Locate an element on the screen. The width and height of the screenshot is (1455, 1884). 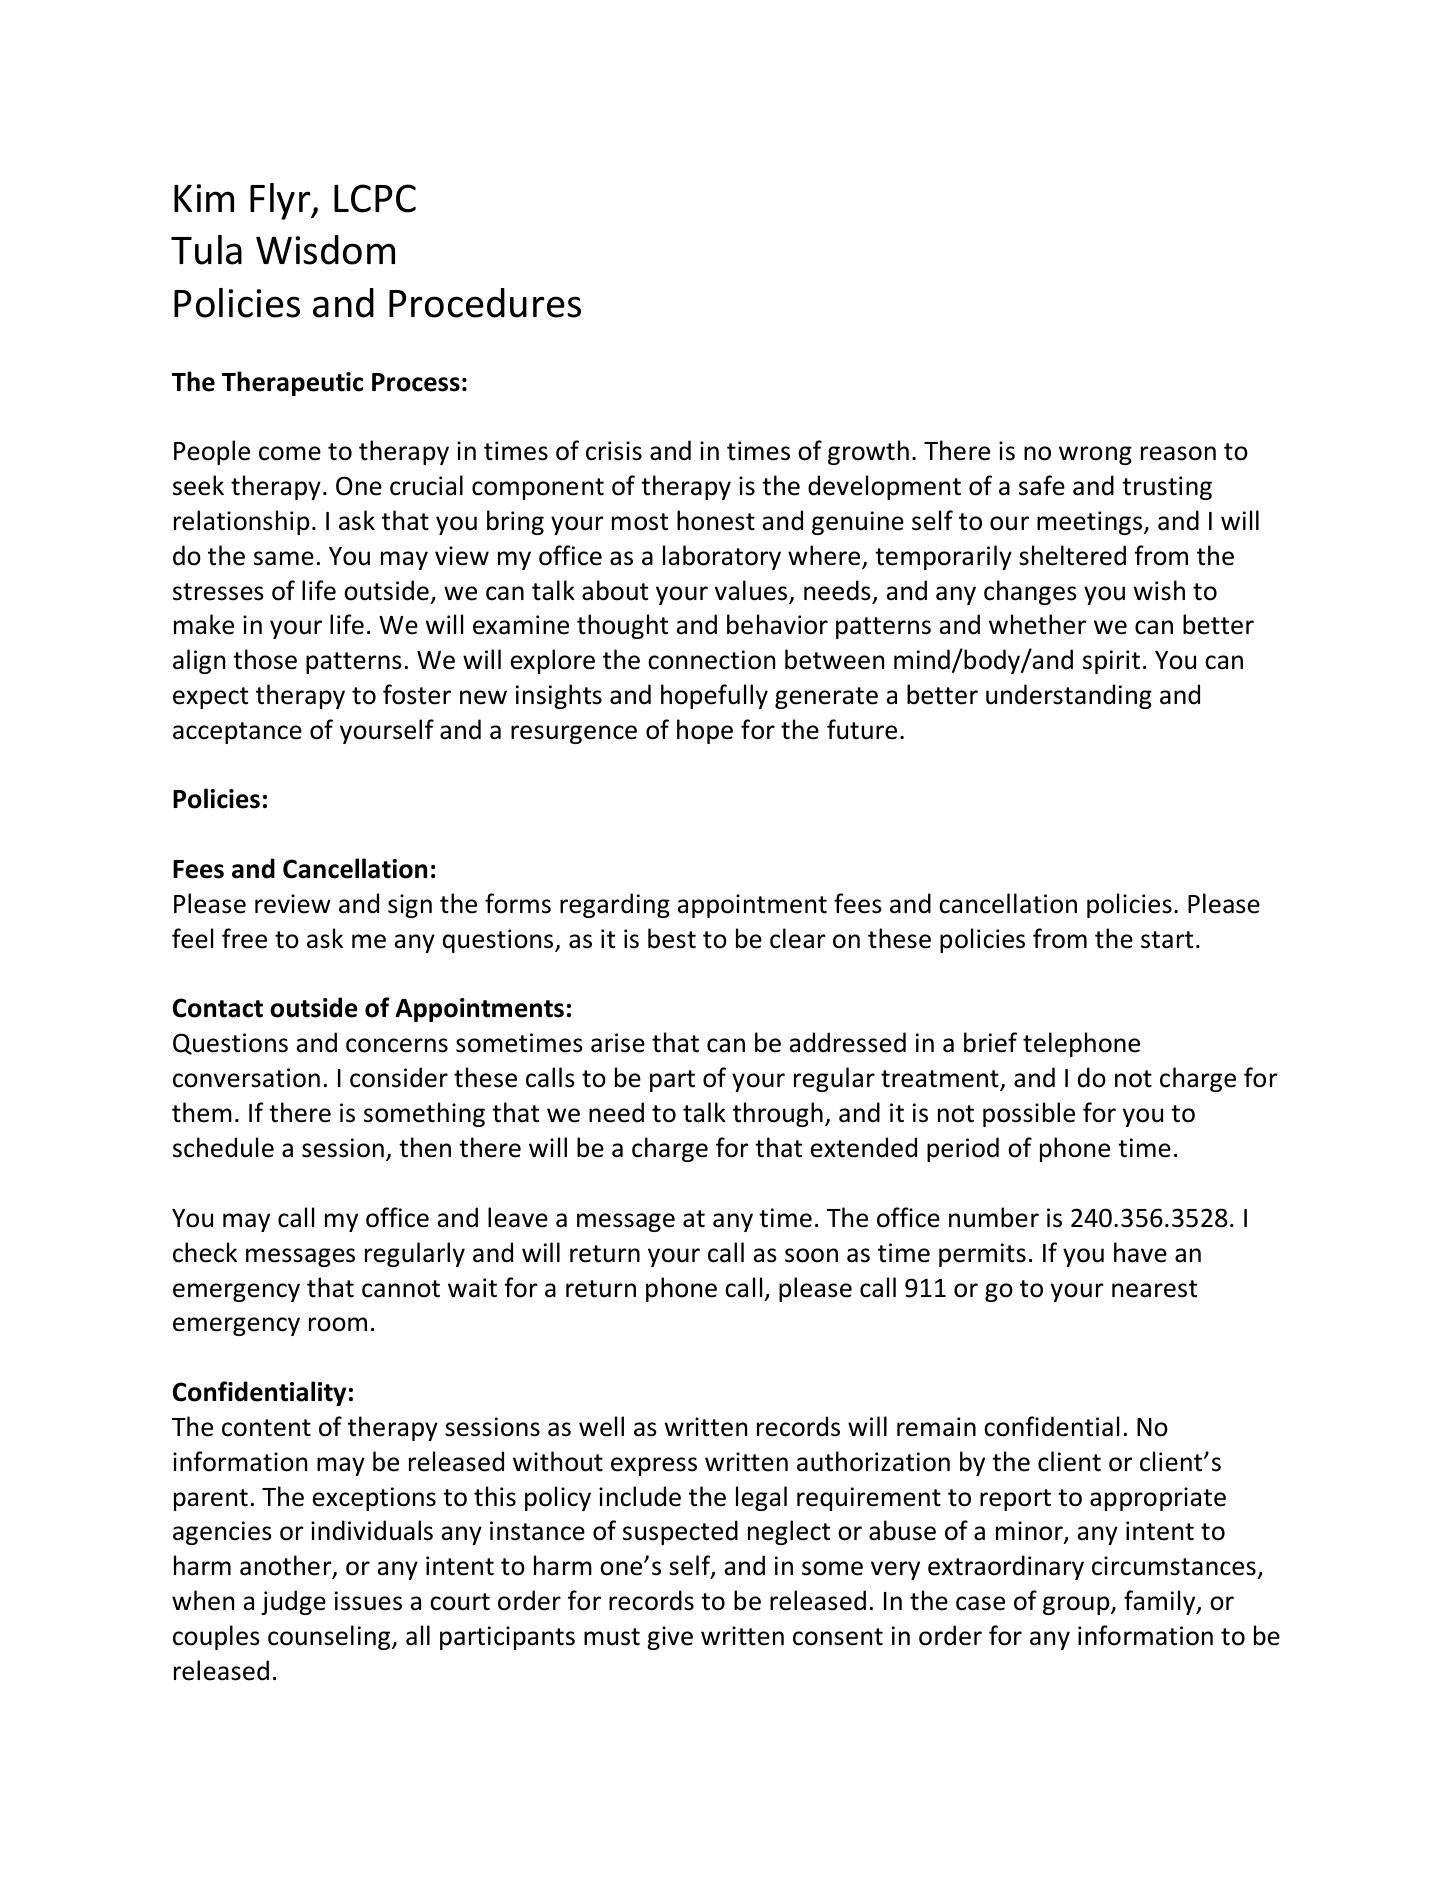
judge is located at coordinates (293, 1602).
